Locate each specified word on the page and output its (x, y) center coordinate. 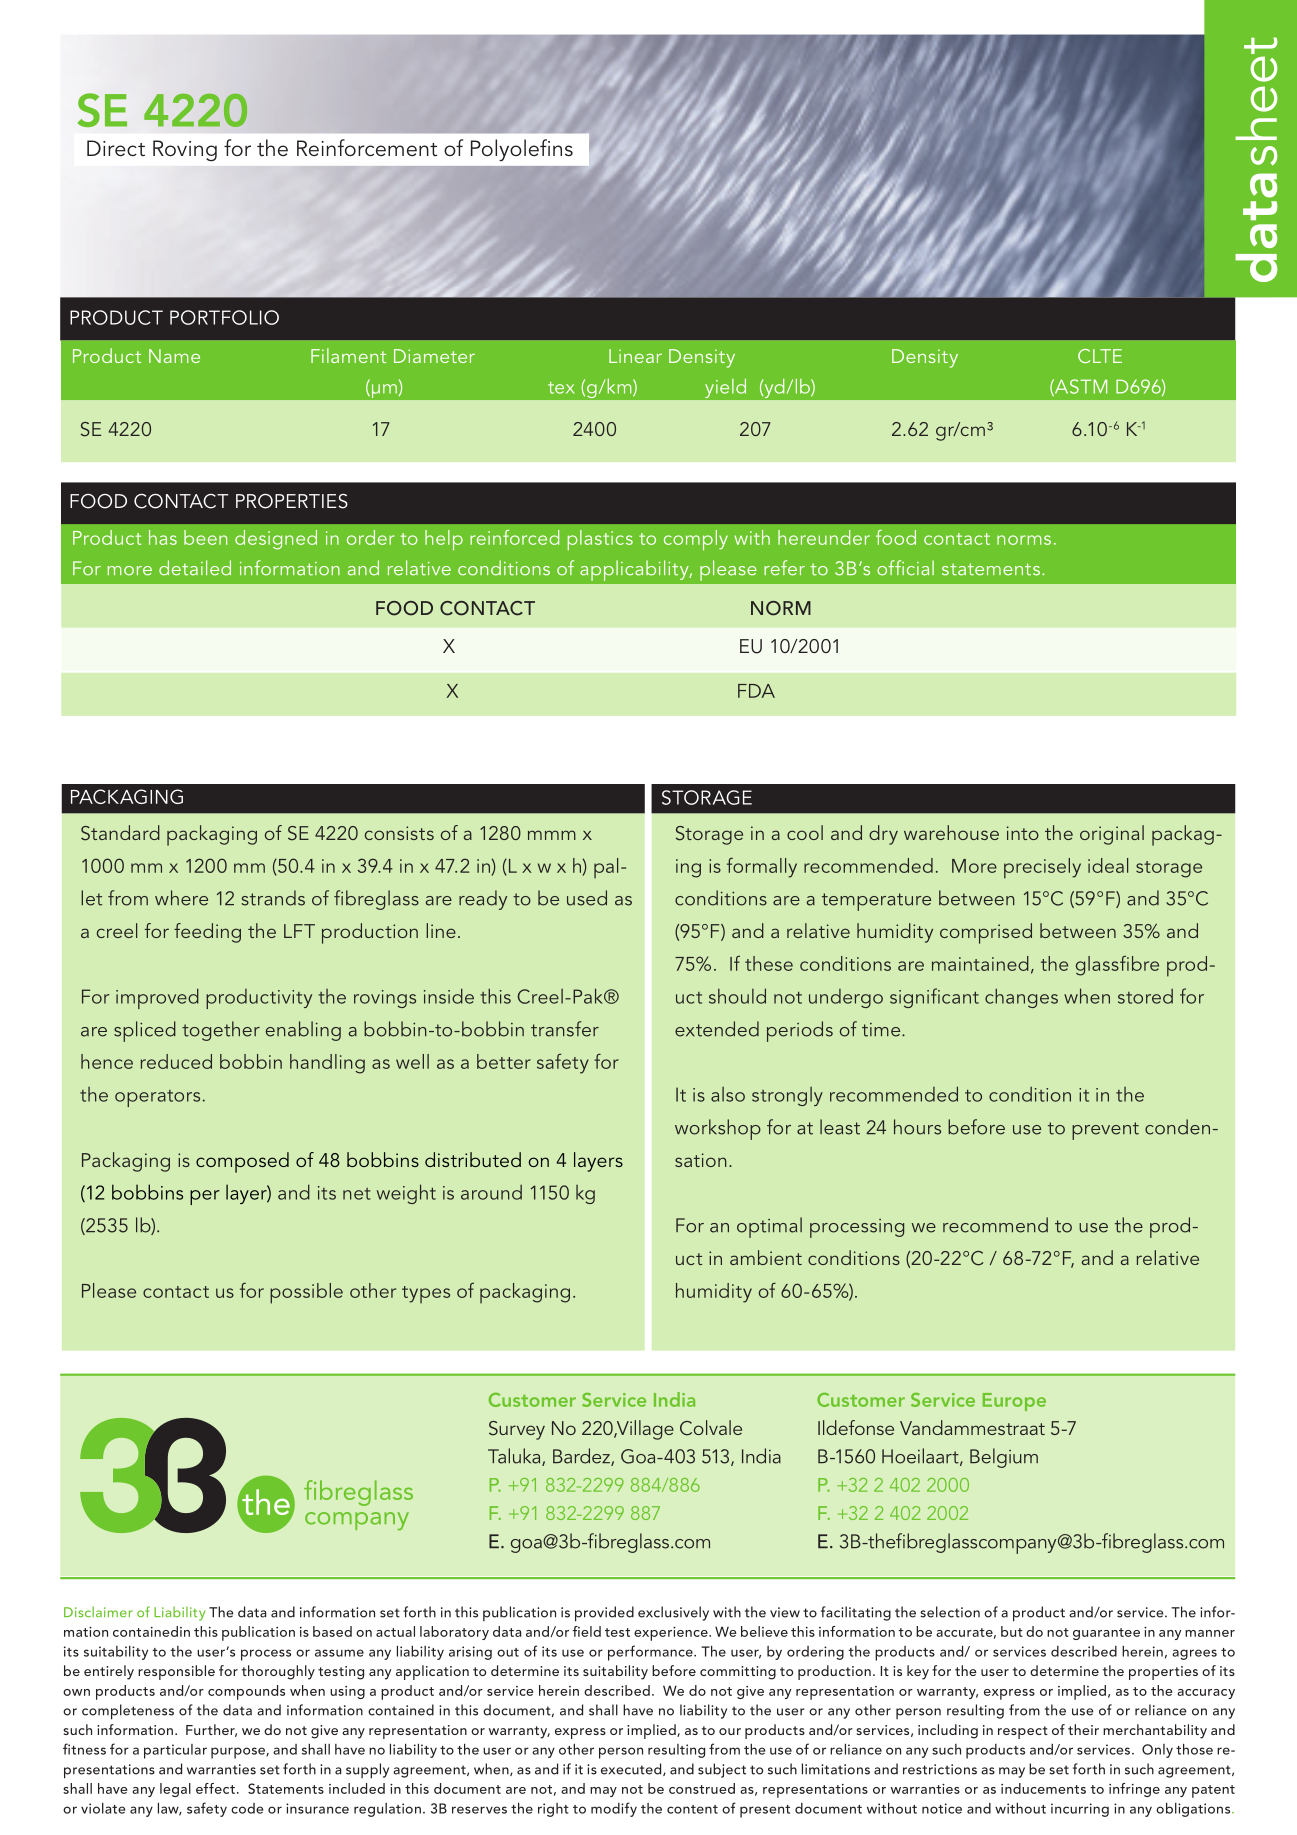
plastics (600, 540)
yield (726, 388)
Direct (116, 148)
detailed (195, 568)
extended (717, 1029)
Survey (517, 1430)
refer (784, 568)
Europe (1014, 1402)
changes (1021, 998)
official (905, 568)
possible (306, 1293)
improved (157, 998)
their (1083, 1729)
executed (632, 1769)
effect (215, 1788)
